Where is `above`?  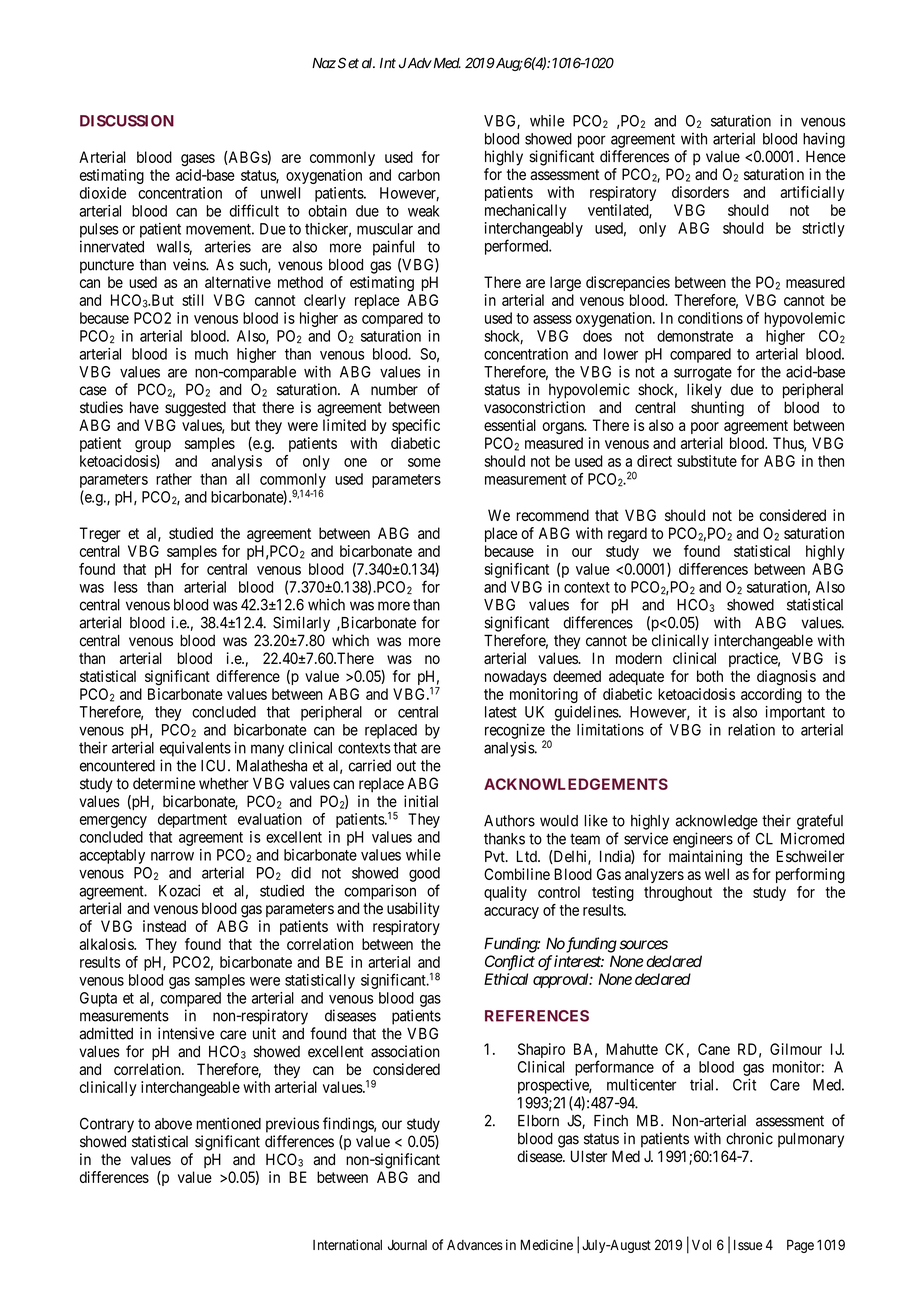
above is located at coordinates (173, 1124).
